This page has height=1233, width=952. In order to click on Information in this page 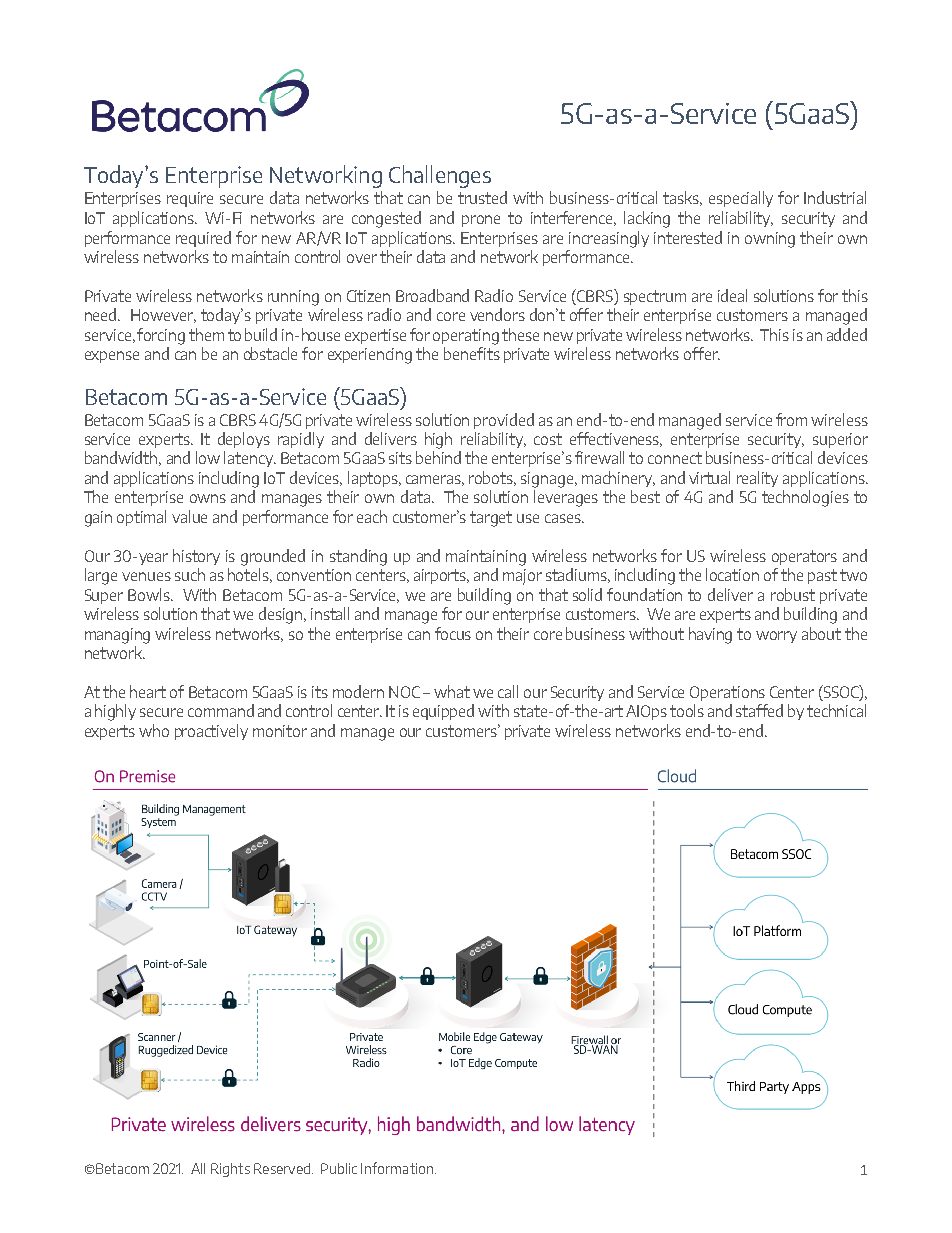, I will do `click(397, 1168)`.
